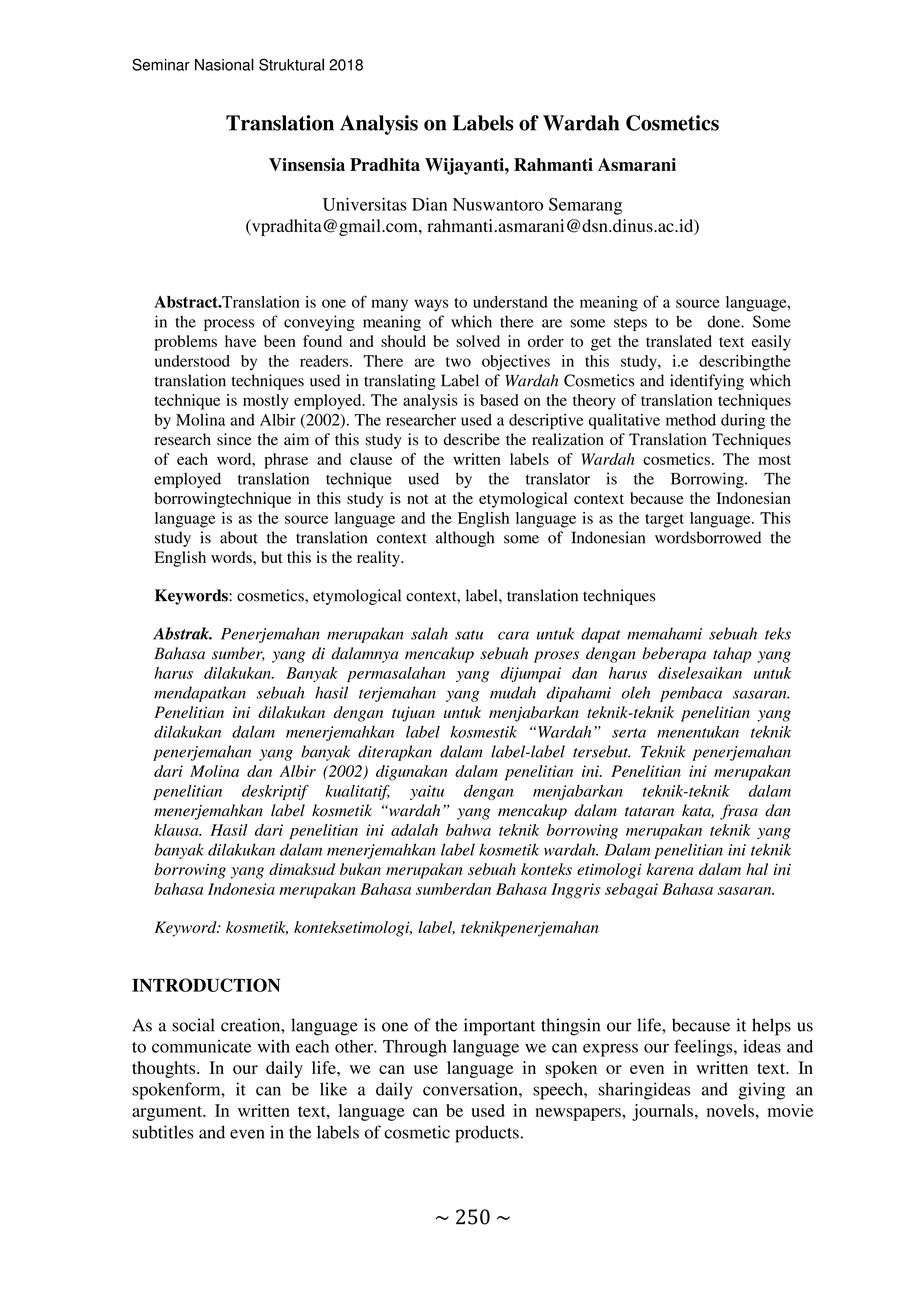  What do you see at coordinates (206, 985) in the screenshot?
I see `INTRODUCTION` at bounding box center [206, 985].
